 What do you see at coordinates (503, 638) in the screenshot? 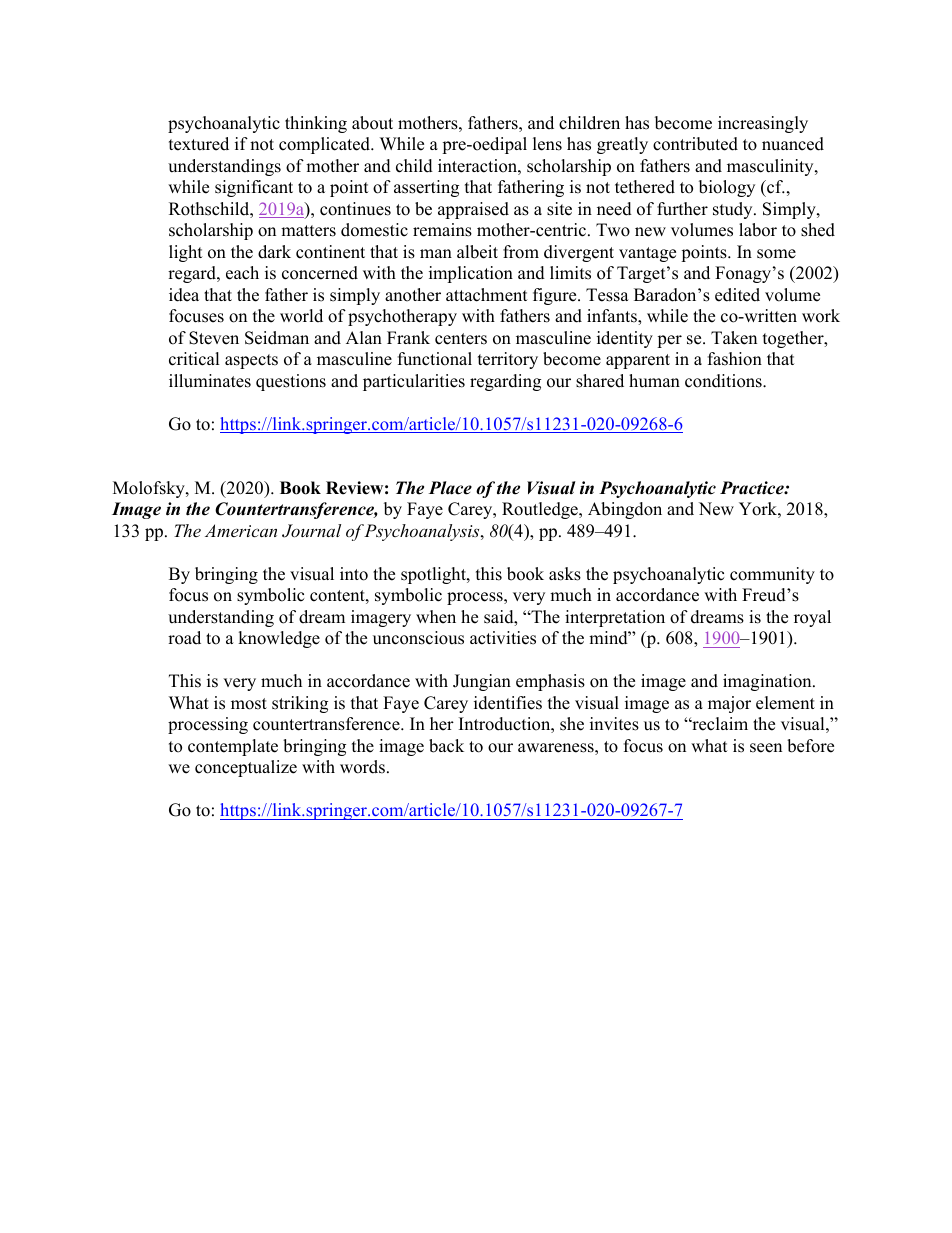
I see `activities` at bounding box center [503, 638].
